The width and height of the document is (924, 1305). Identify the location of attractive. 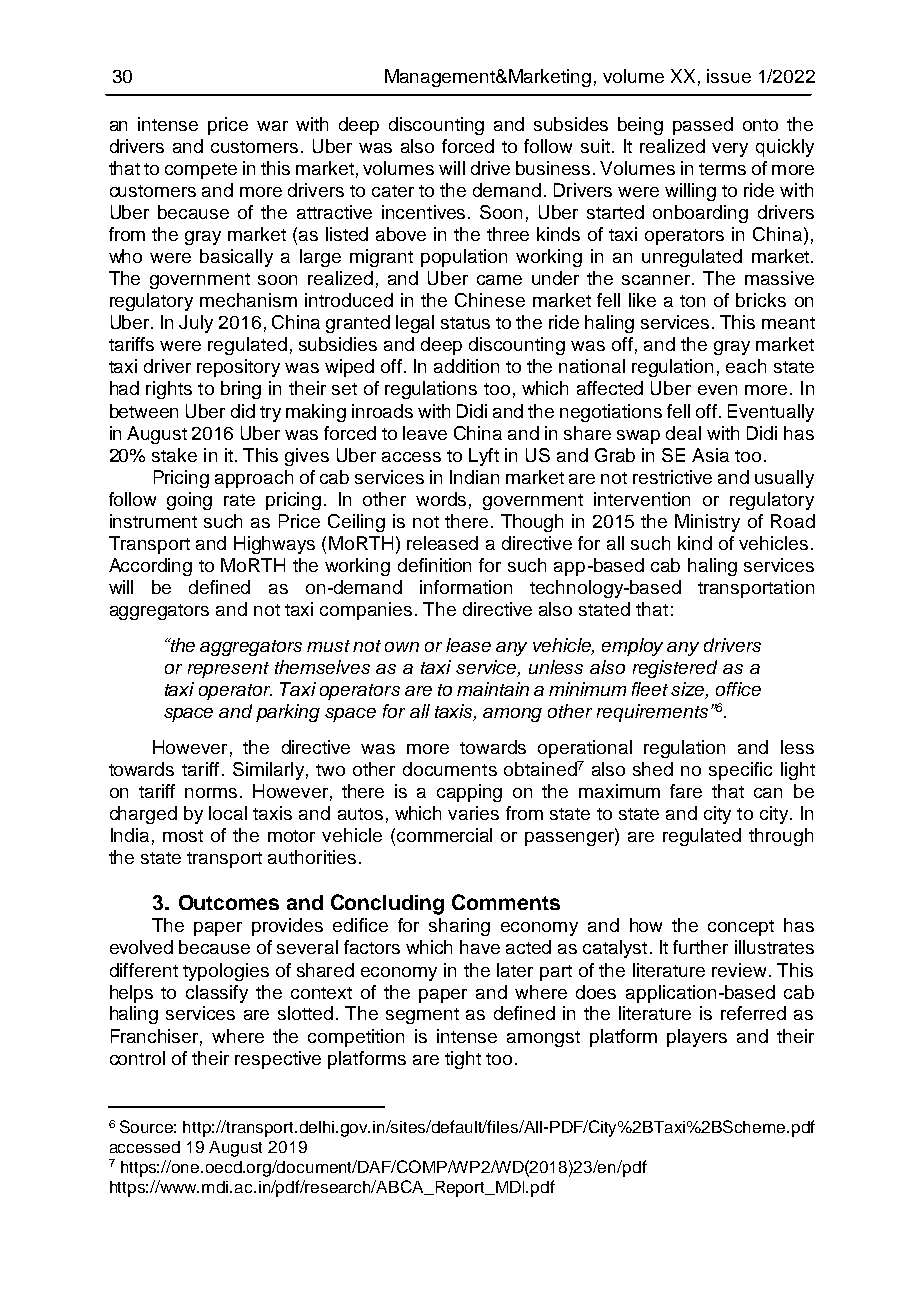
(334, 212).
